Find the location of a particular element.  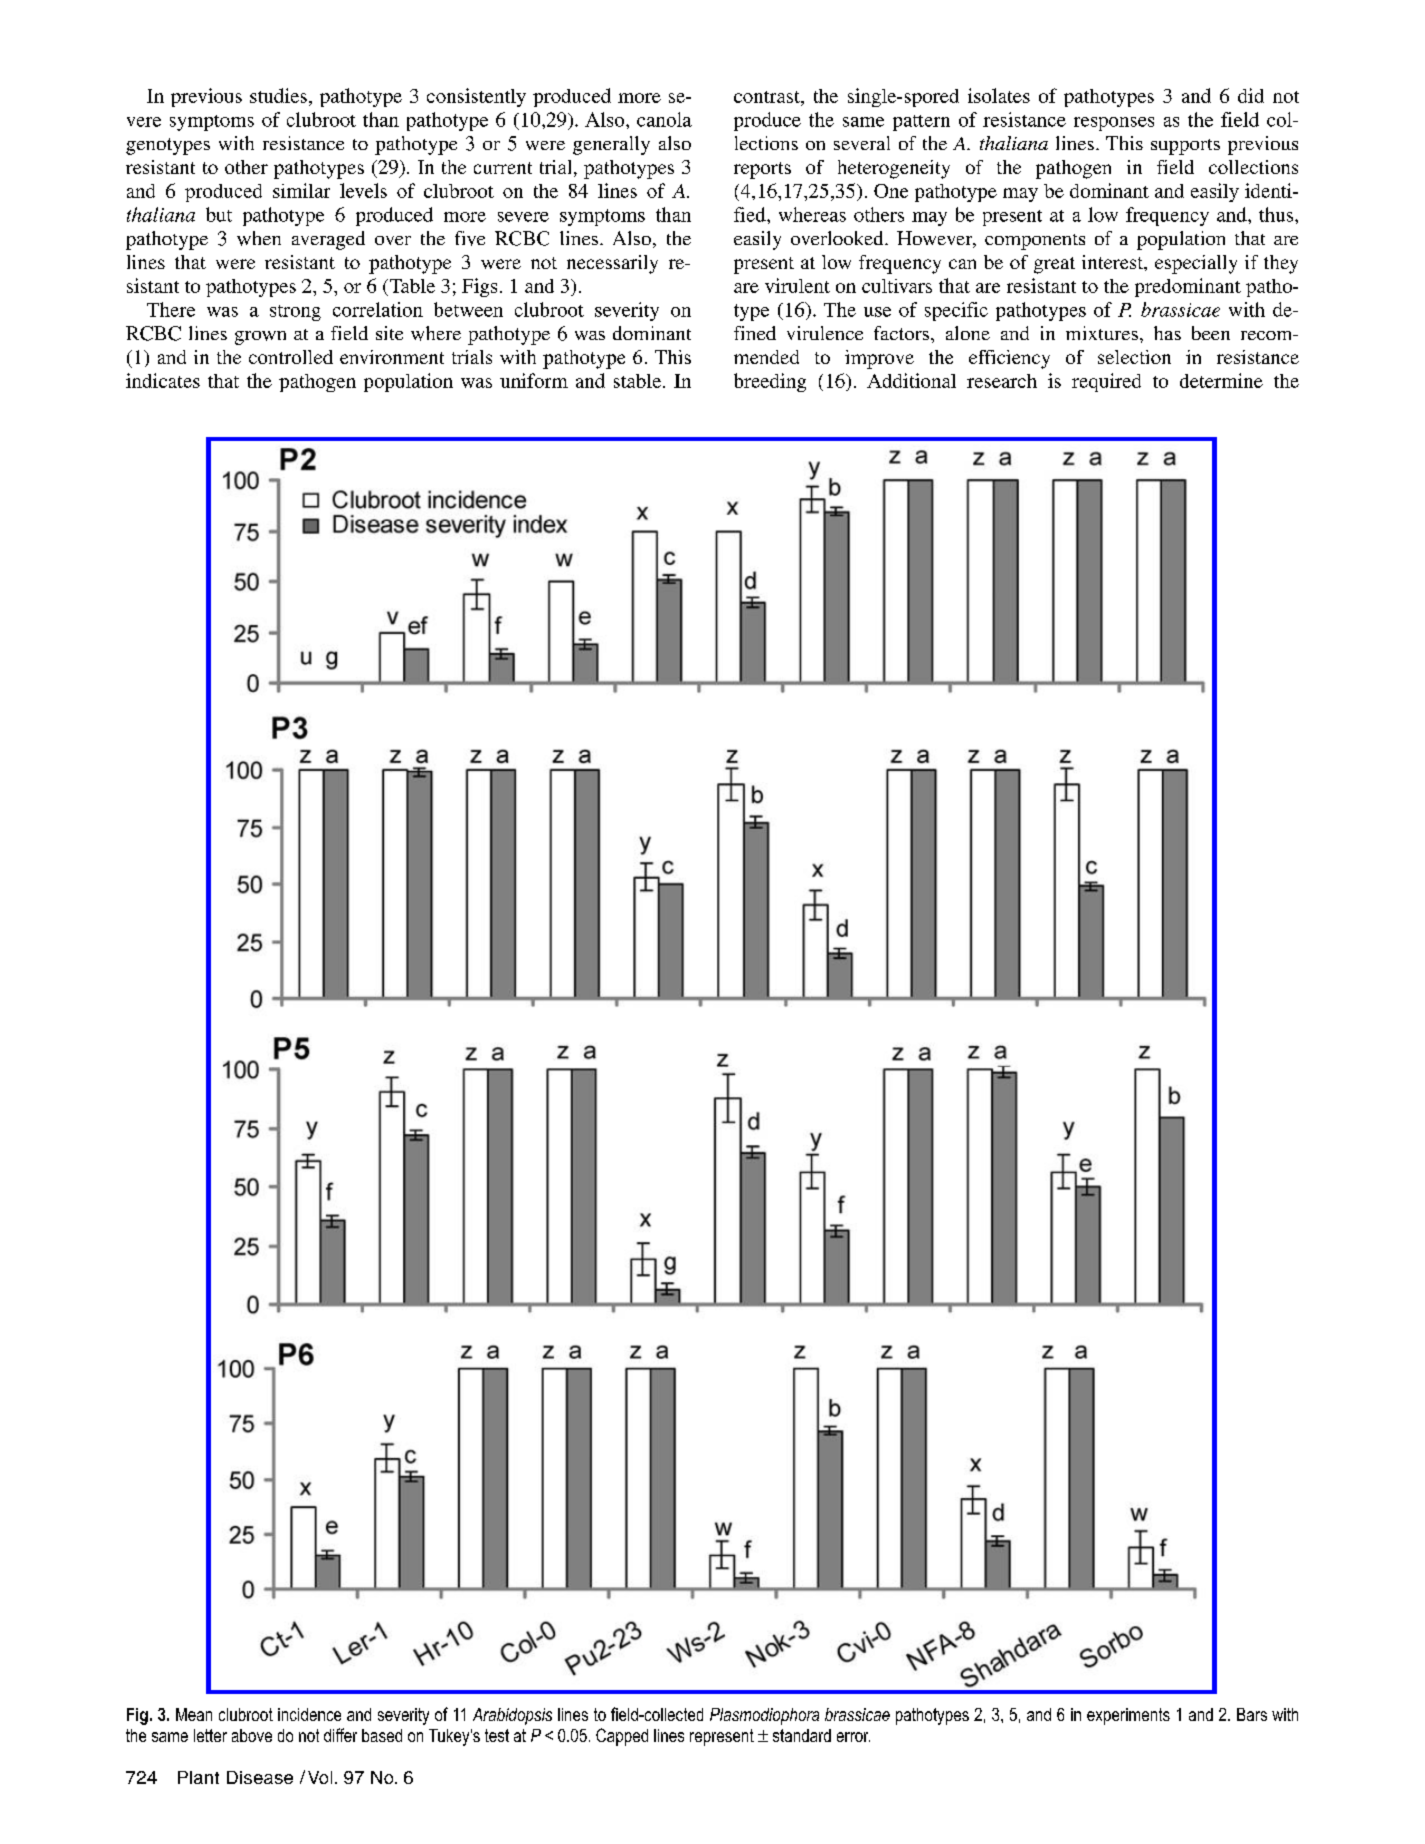

experiments is located at coordinates (1128, 1716).
